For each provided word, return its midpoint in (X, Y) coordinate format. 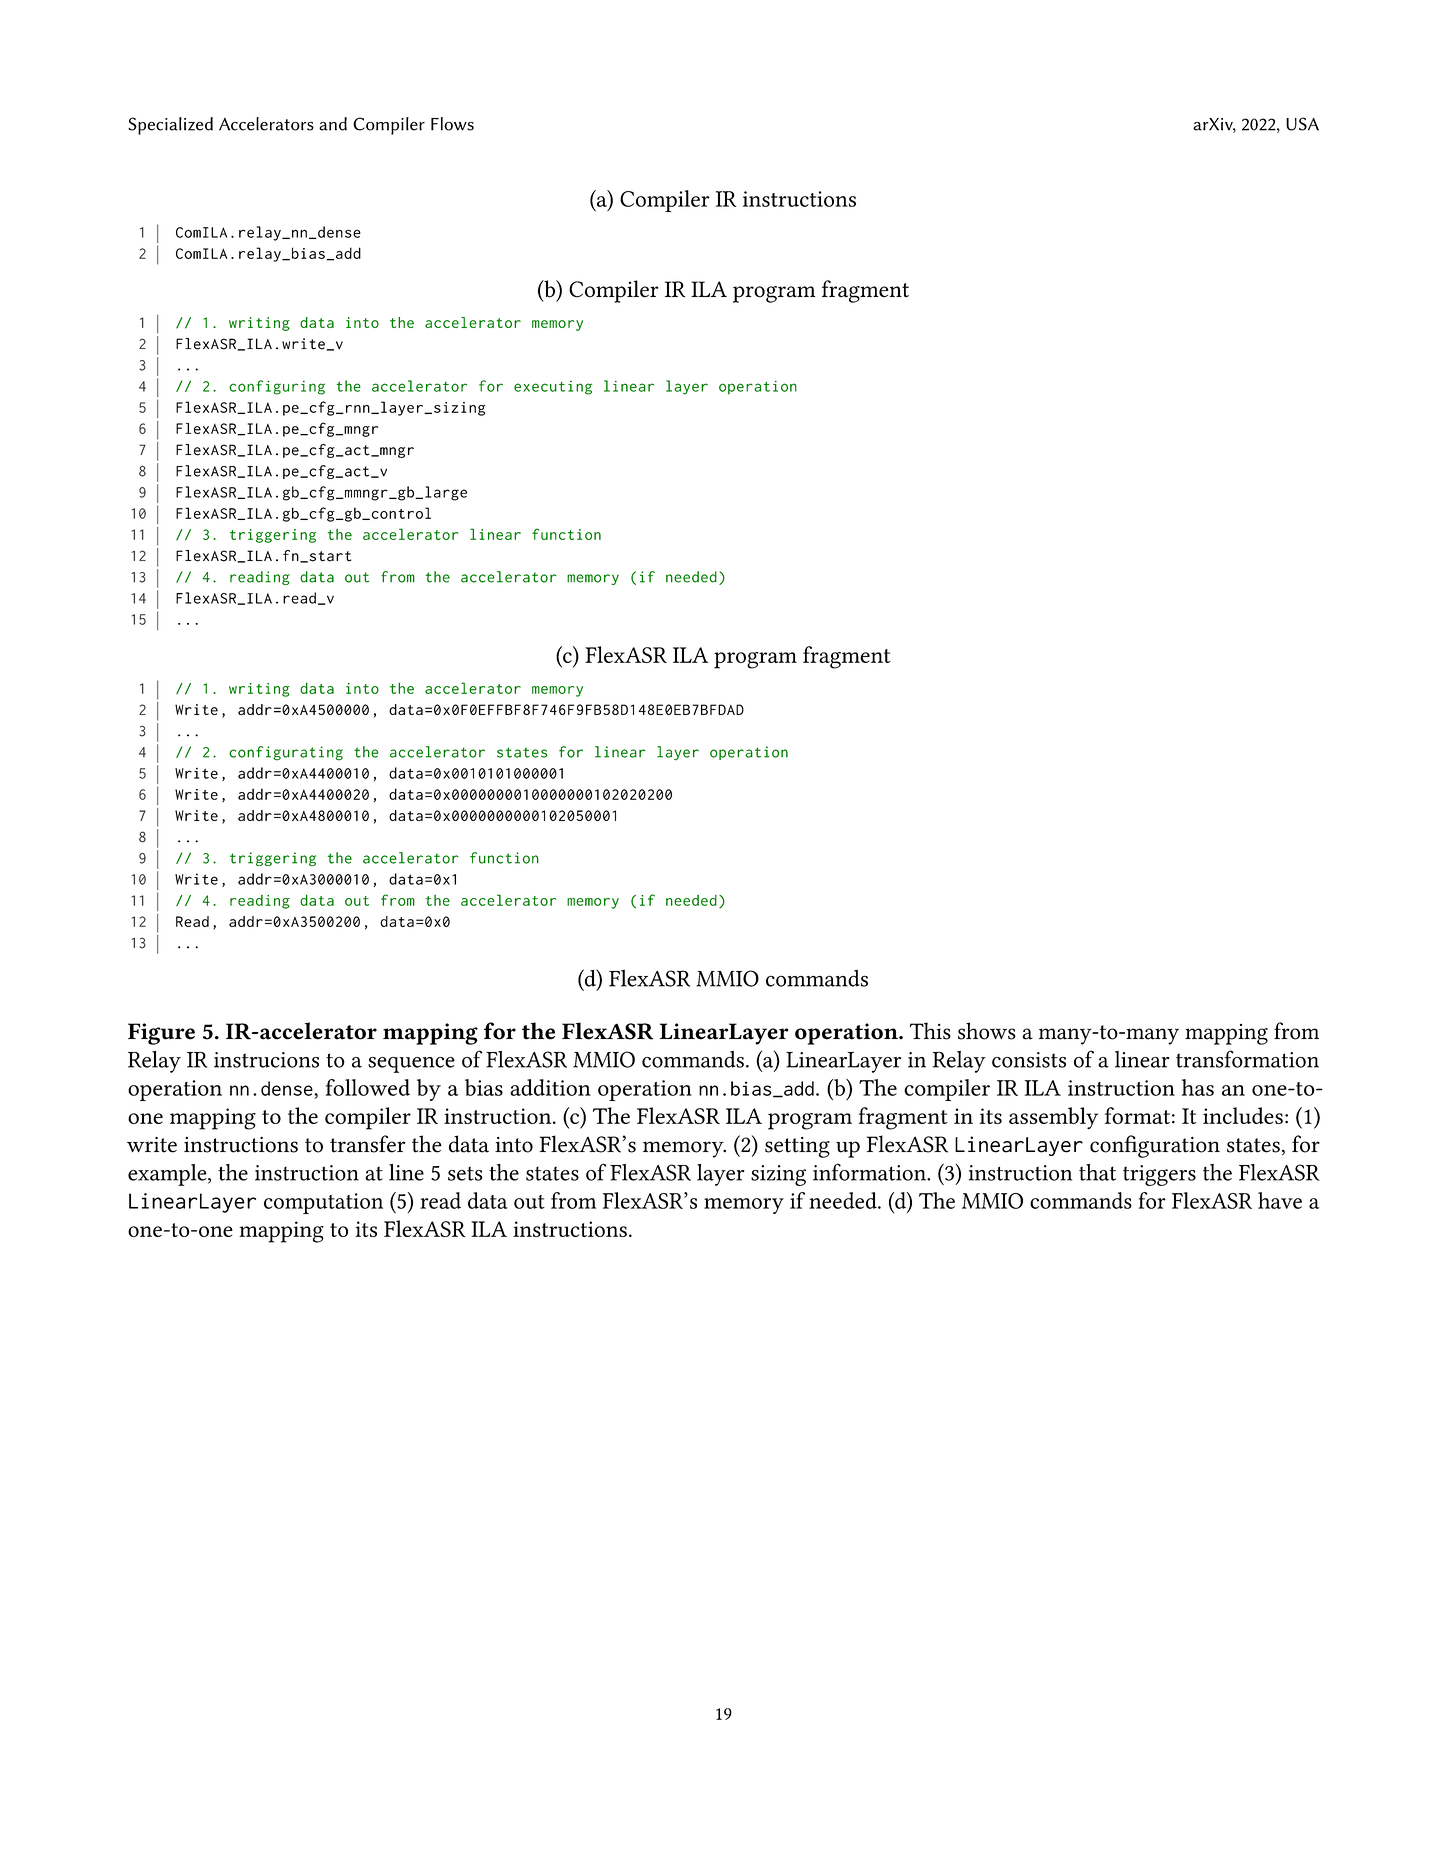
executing (553, 388)
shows (987, 1031)
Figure (161, 1034)
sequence (411, 1065)
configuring (277, 387)
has (1198, 1087)
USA (1302, 124)
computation (323, 1203)
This (930, 1031)
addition (550, 1087)
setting (797, 1147)
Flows (452, 124)
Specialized (170, 126)
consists (1029, 1060)
